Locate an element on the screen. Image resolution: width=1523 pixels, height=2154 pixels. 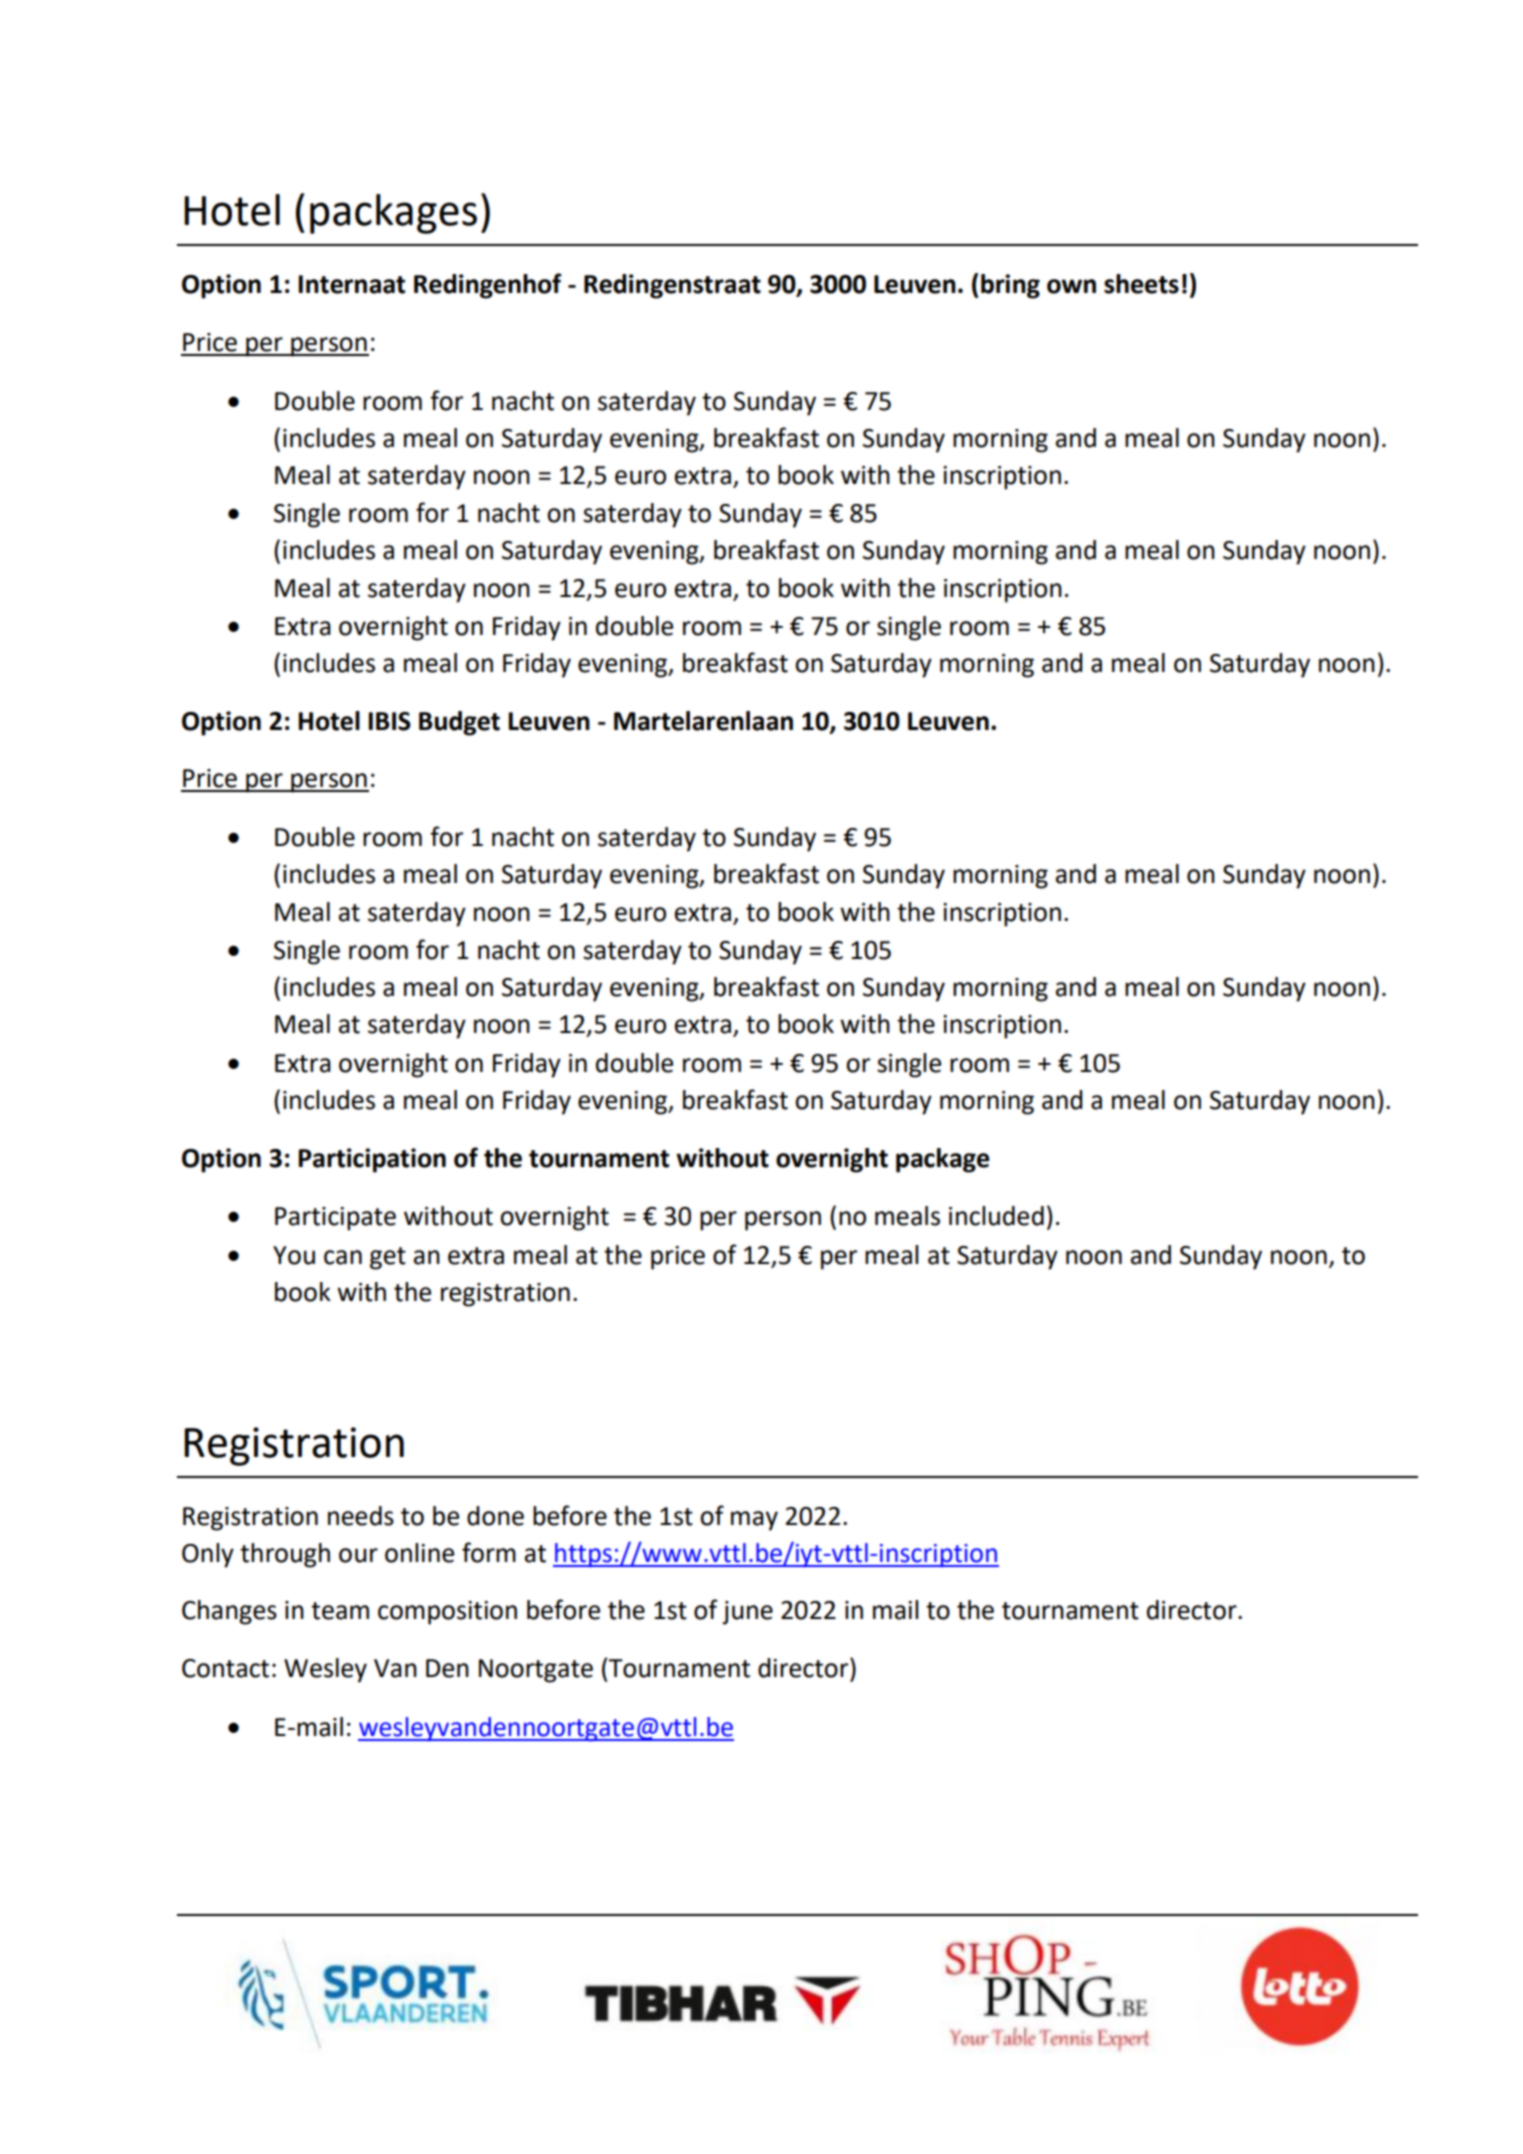
form is located at coordinates (489, 1552).
